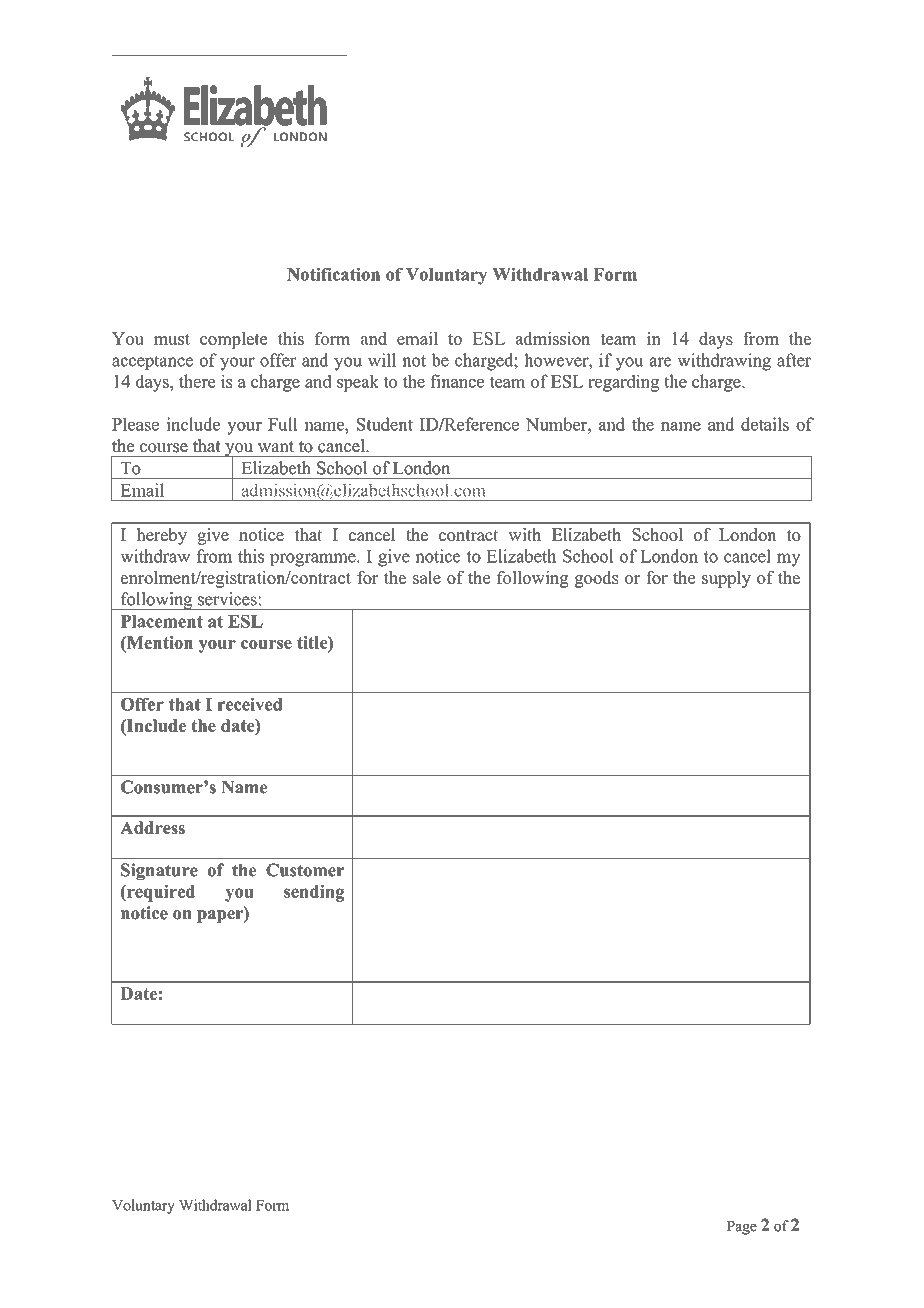  I want to click on complete, so click(233, 340).
